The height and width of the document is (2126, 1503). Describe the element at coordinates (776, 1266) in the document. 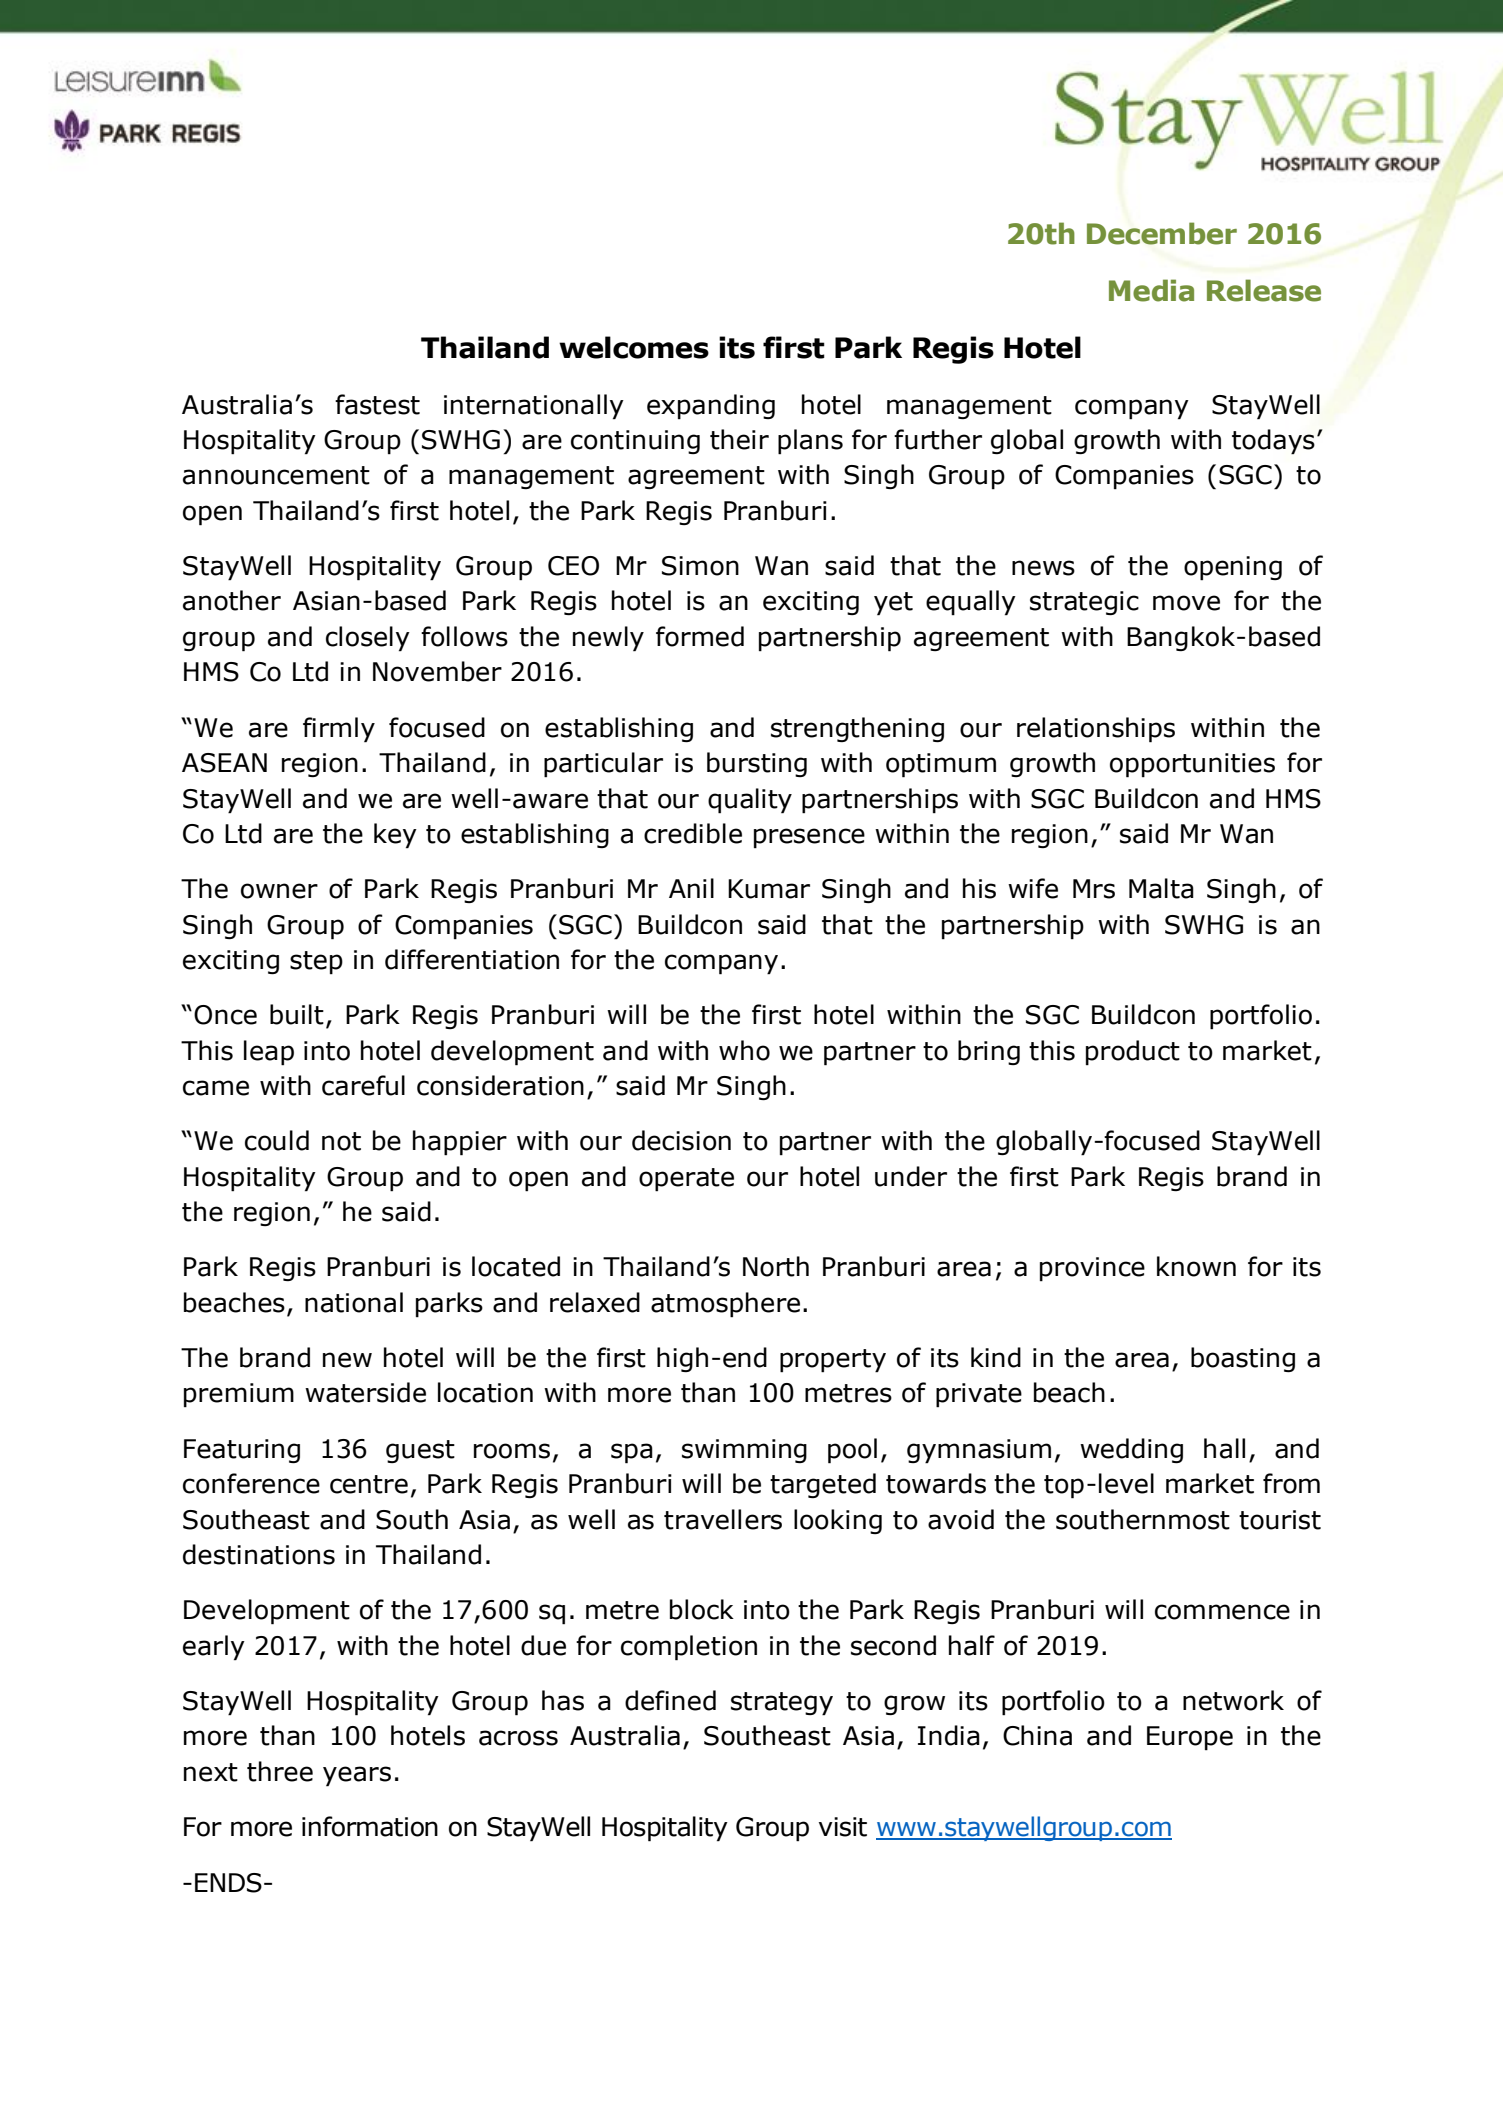

I see `North` at that location.
